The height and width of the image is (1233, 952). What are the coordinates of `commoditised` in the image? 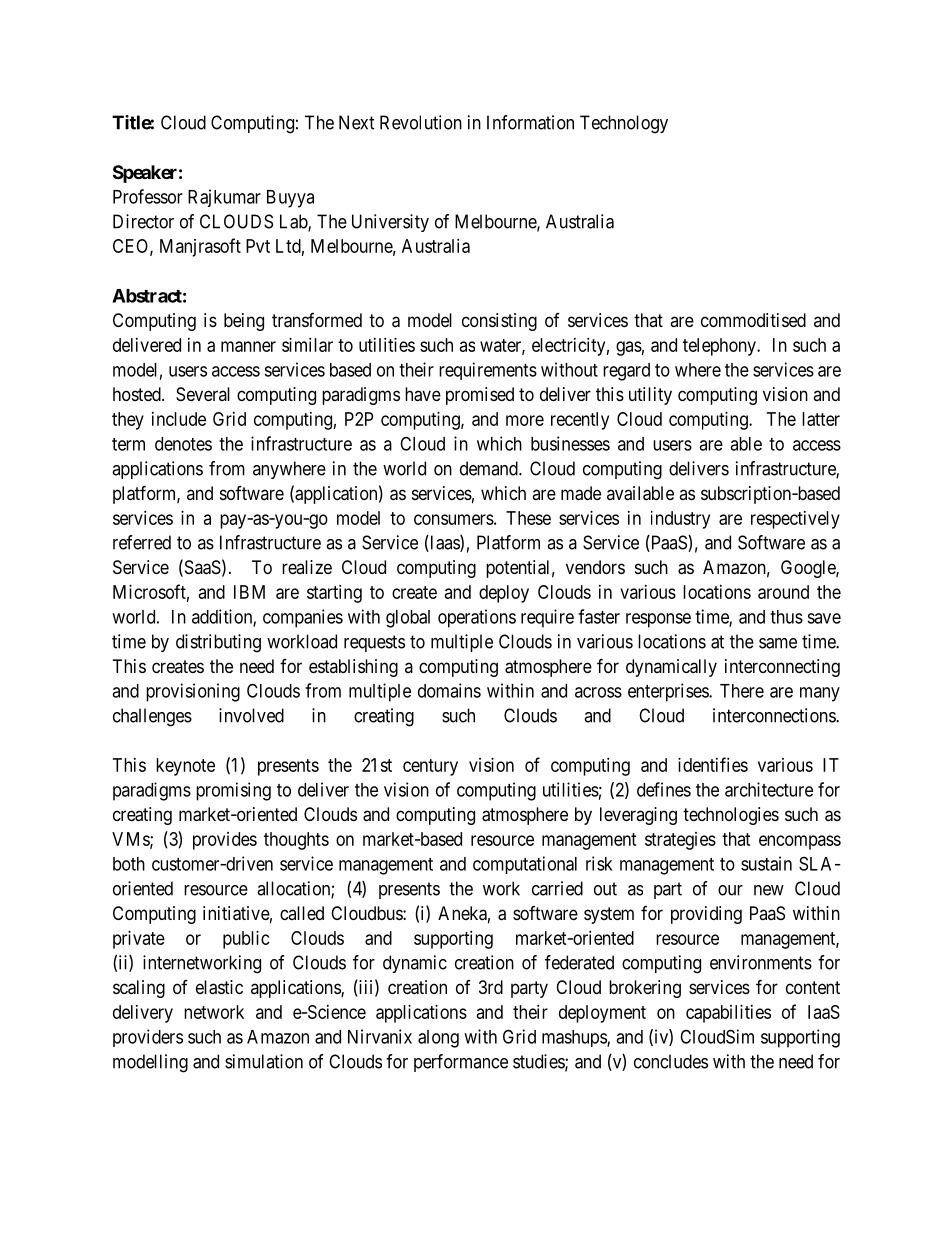 It's located at (753, 320).
